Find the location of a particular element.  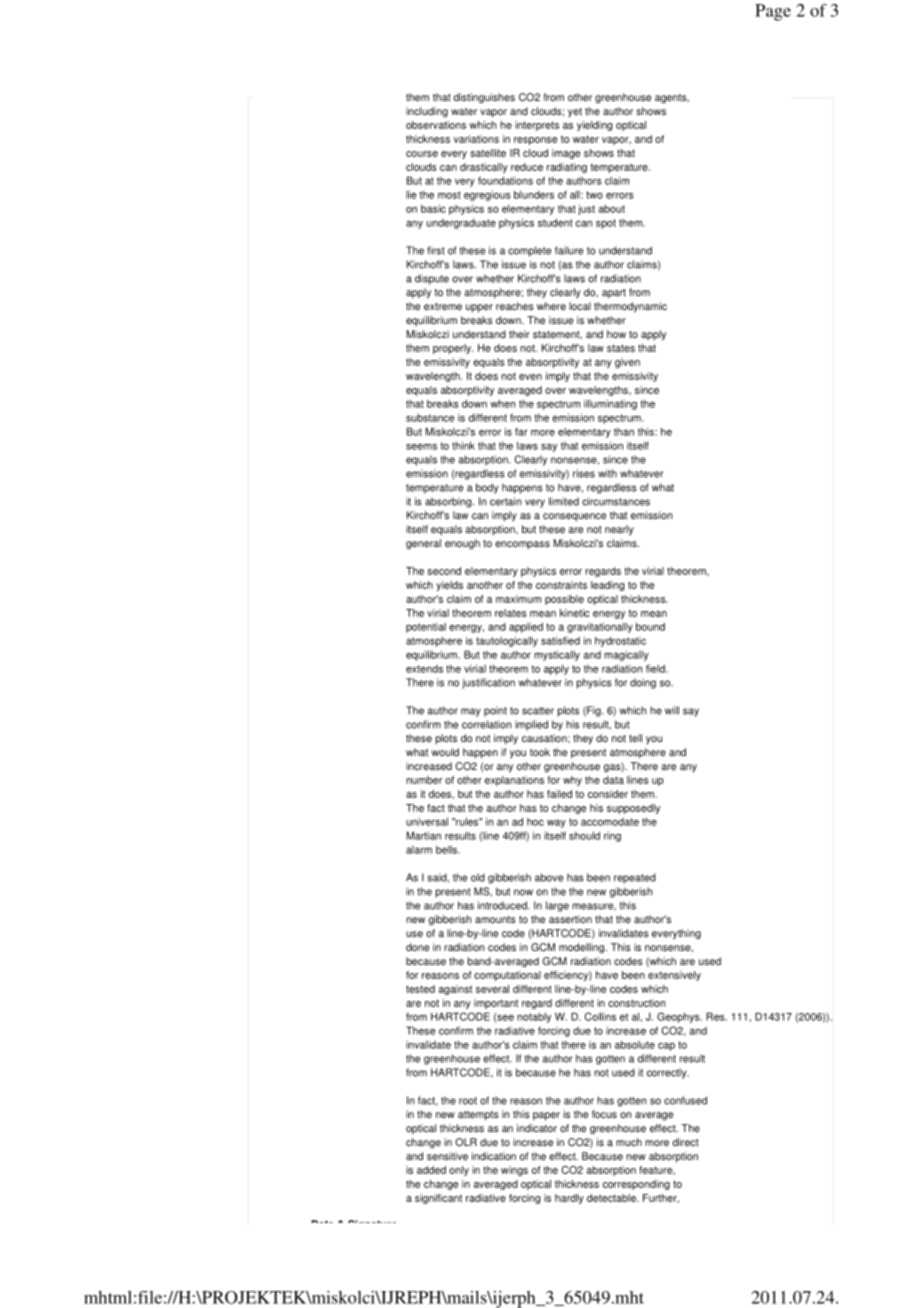

than is located at coordinates (624, 432).
